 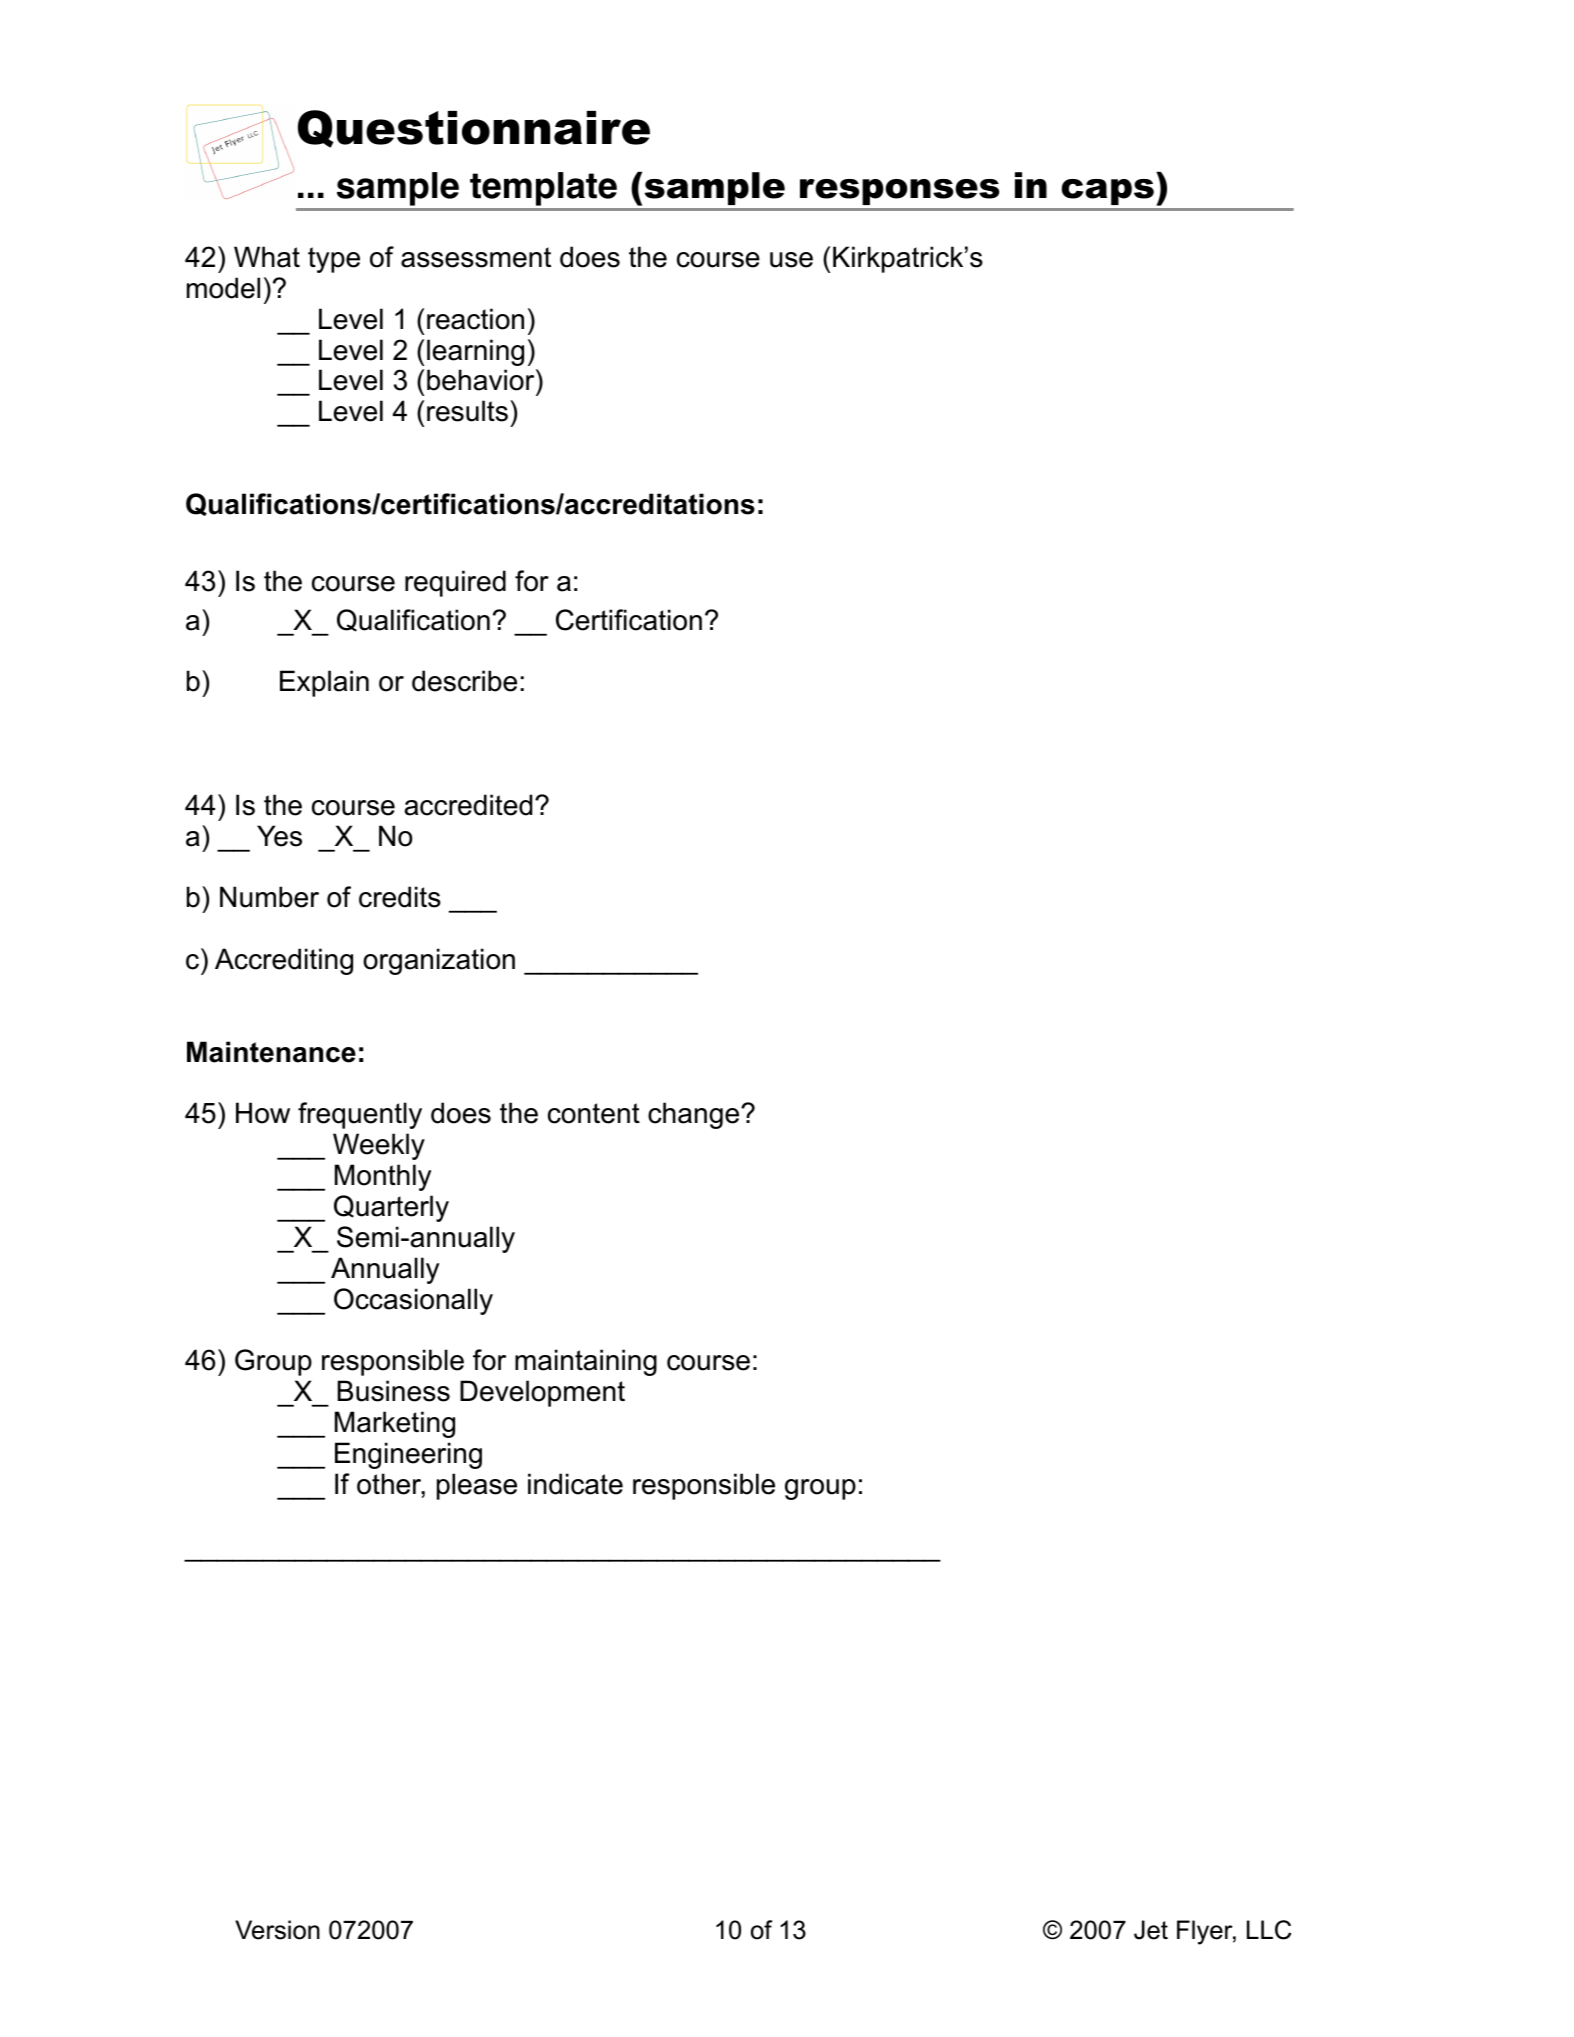 I want to click on Occasionally, so click(x=413, y=1301).
